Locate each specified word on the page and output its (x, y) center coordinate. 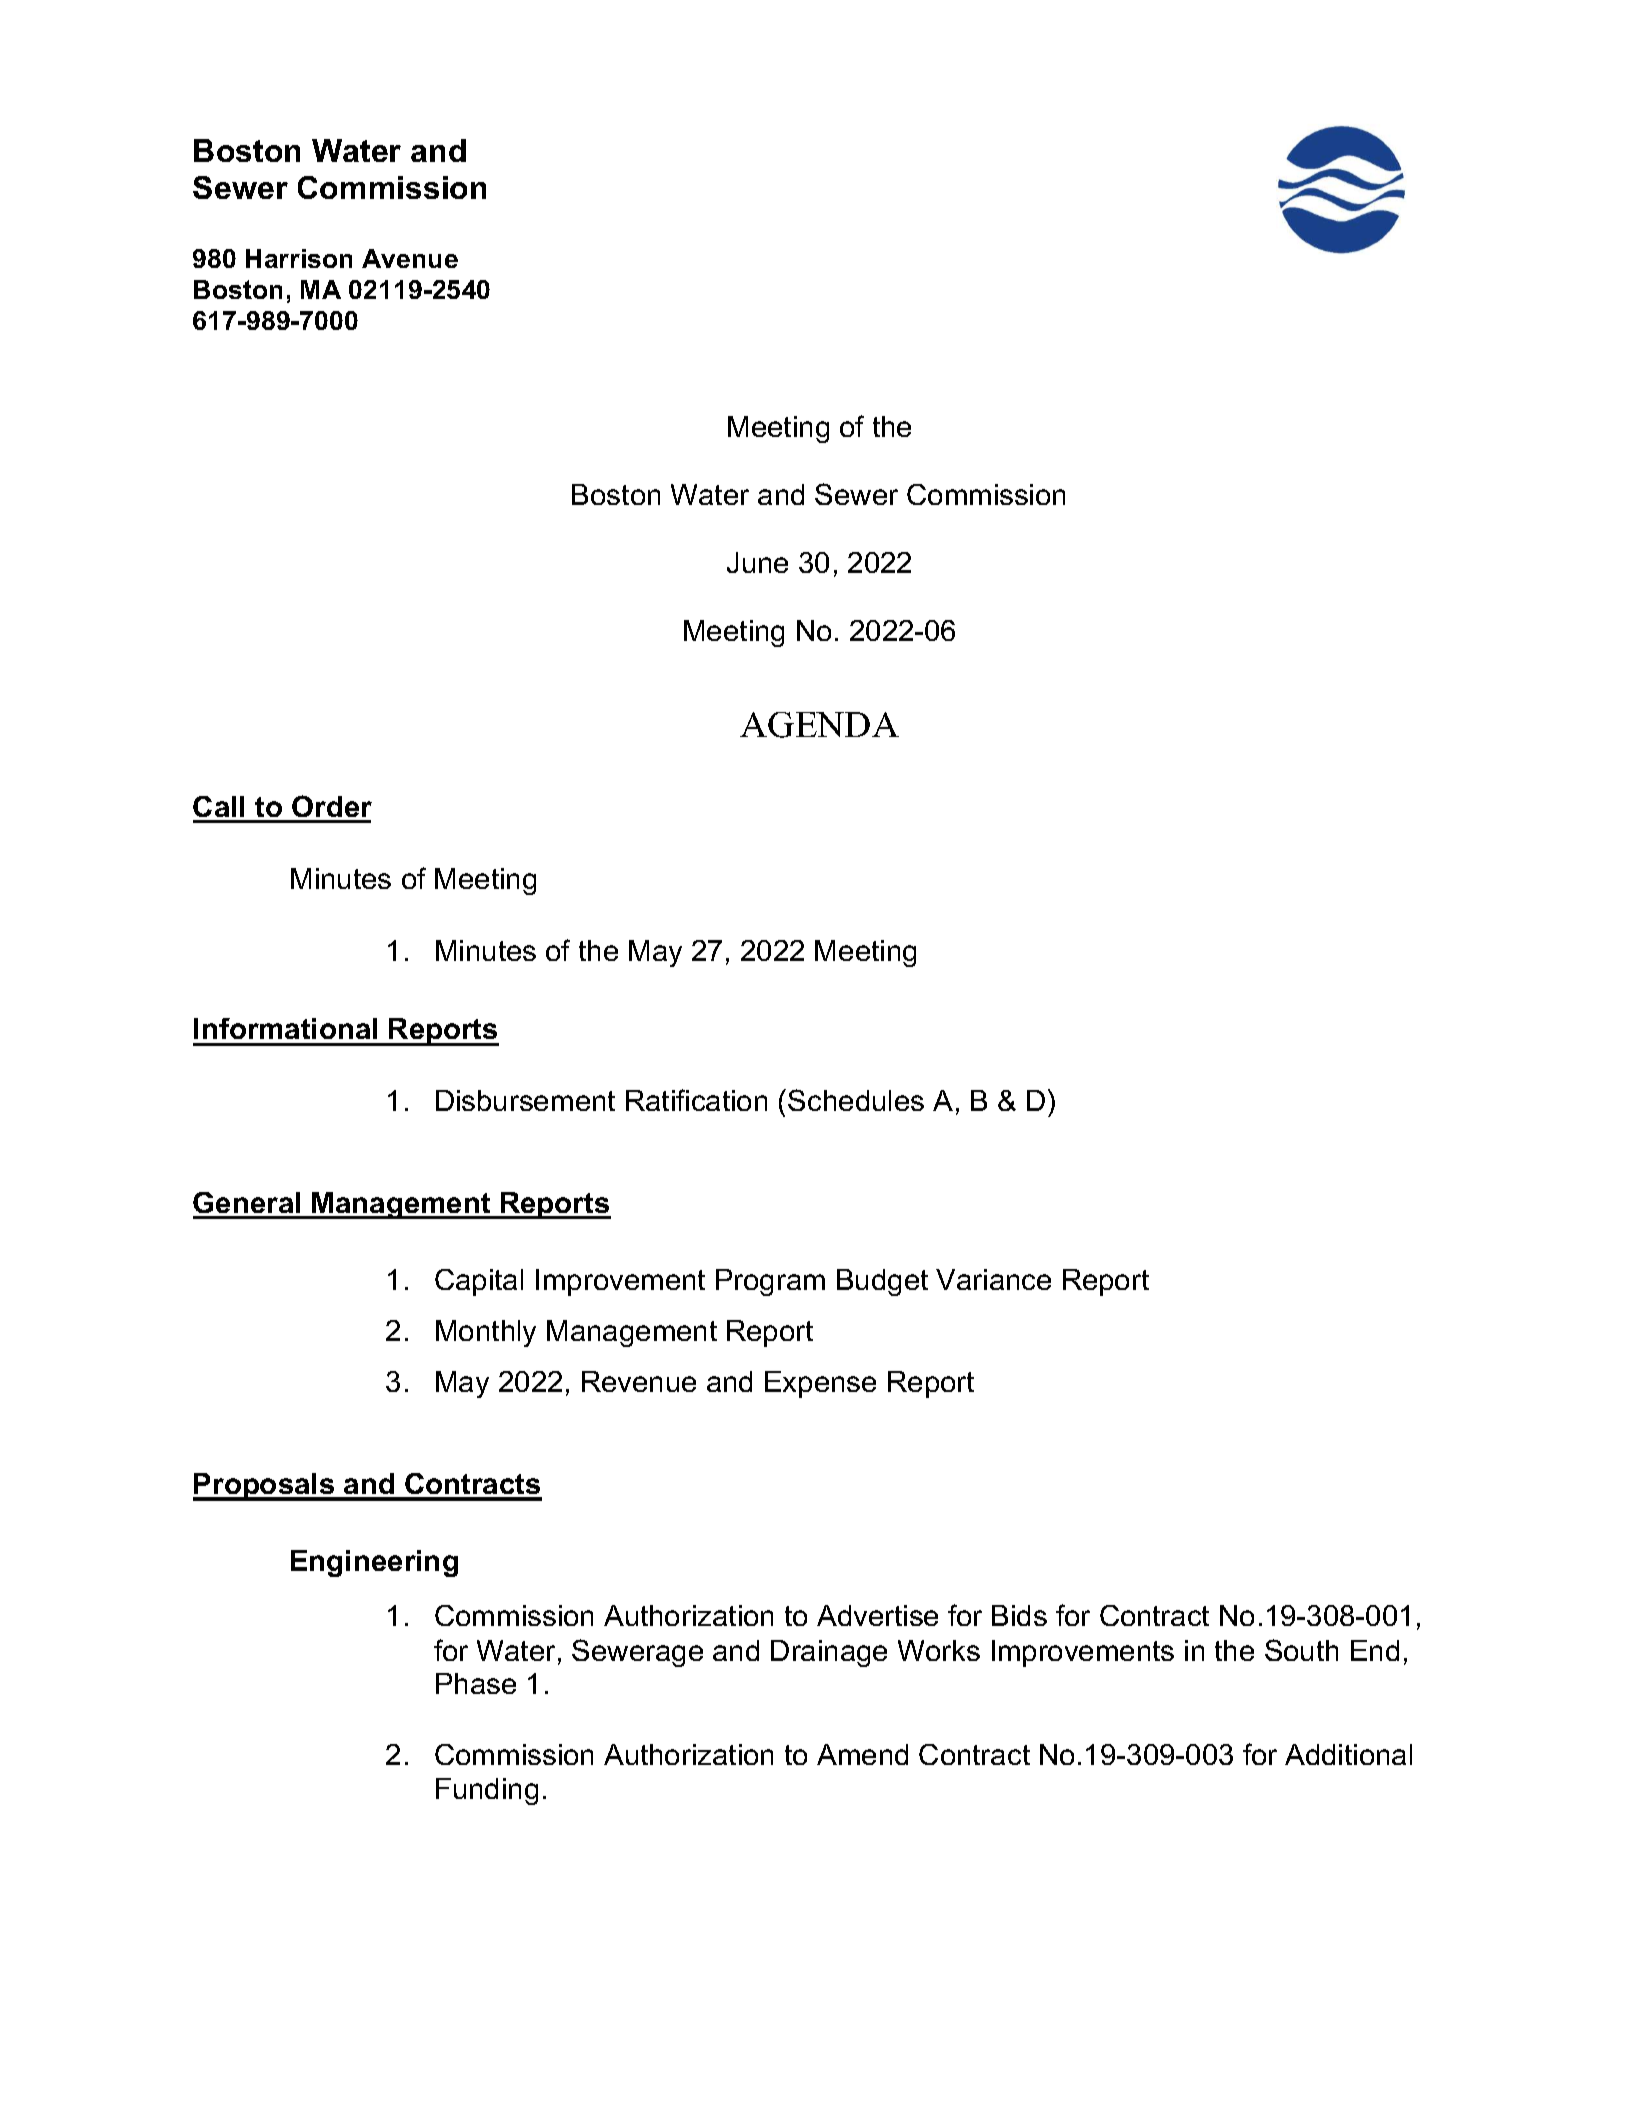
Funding (487, 1791)
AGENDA (819, 725)
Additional (1348, 1754)
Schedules (856, 1100)
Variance (993, 1279)
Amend (862, 1754)
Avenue (410, 258)
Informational (285, 1028)
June (757, 562)
